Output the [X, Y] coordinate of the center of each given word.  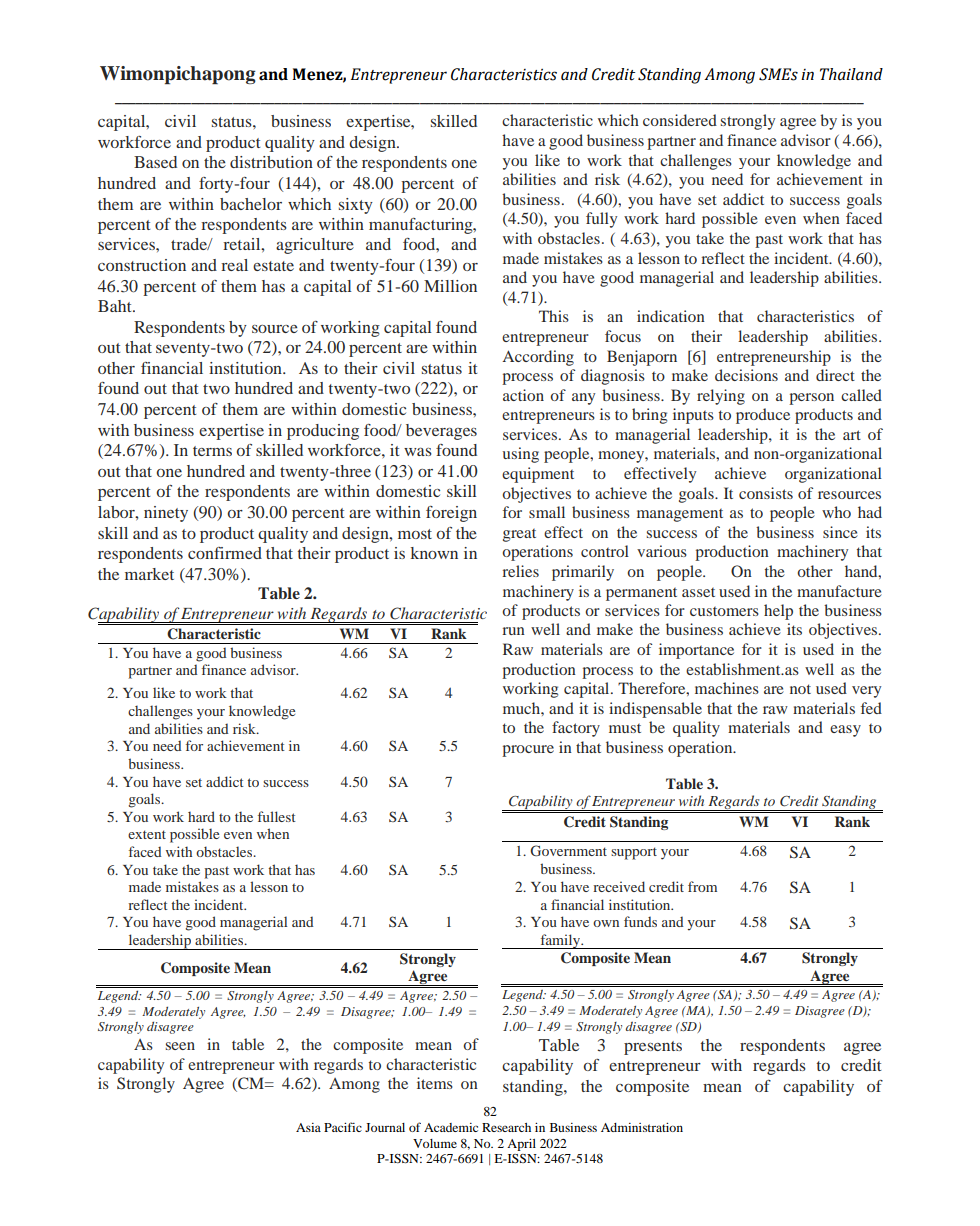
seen [180, 1046]
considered [680, 120]
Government [568, 850]
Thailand [851, 74]
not [800, 689]
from [702, 886]
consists [766, 493]
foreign [451, 514]
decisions [746, 375]
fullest [277, 816]
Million [450, 286]
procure [528, 751]
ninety [166, 514]
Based [155, 162]
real [234, 265]
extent [147, 834]
